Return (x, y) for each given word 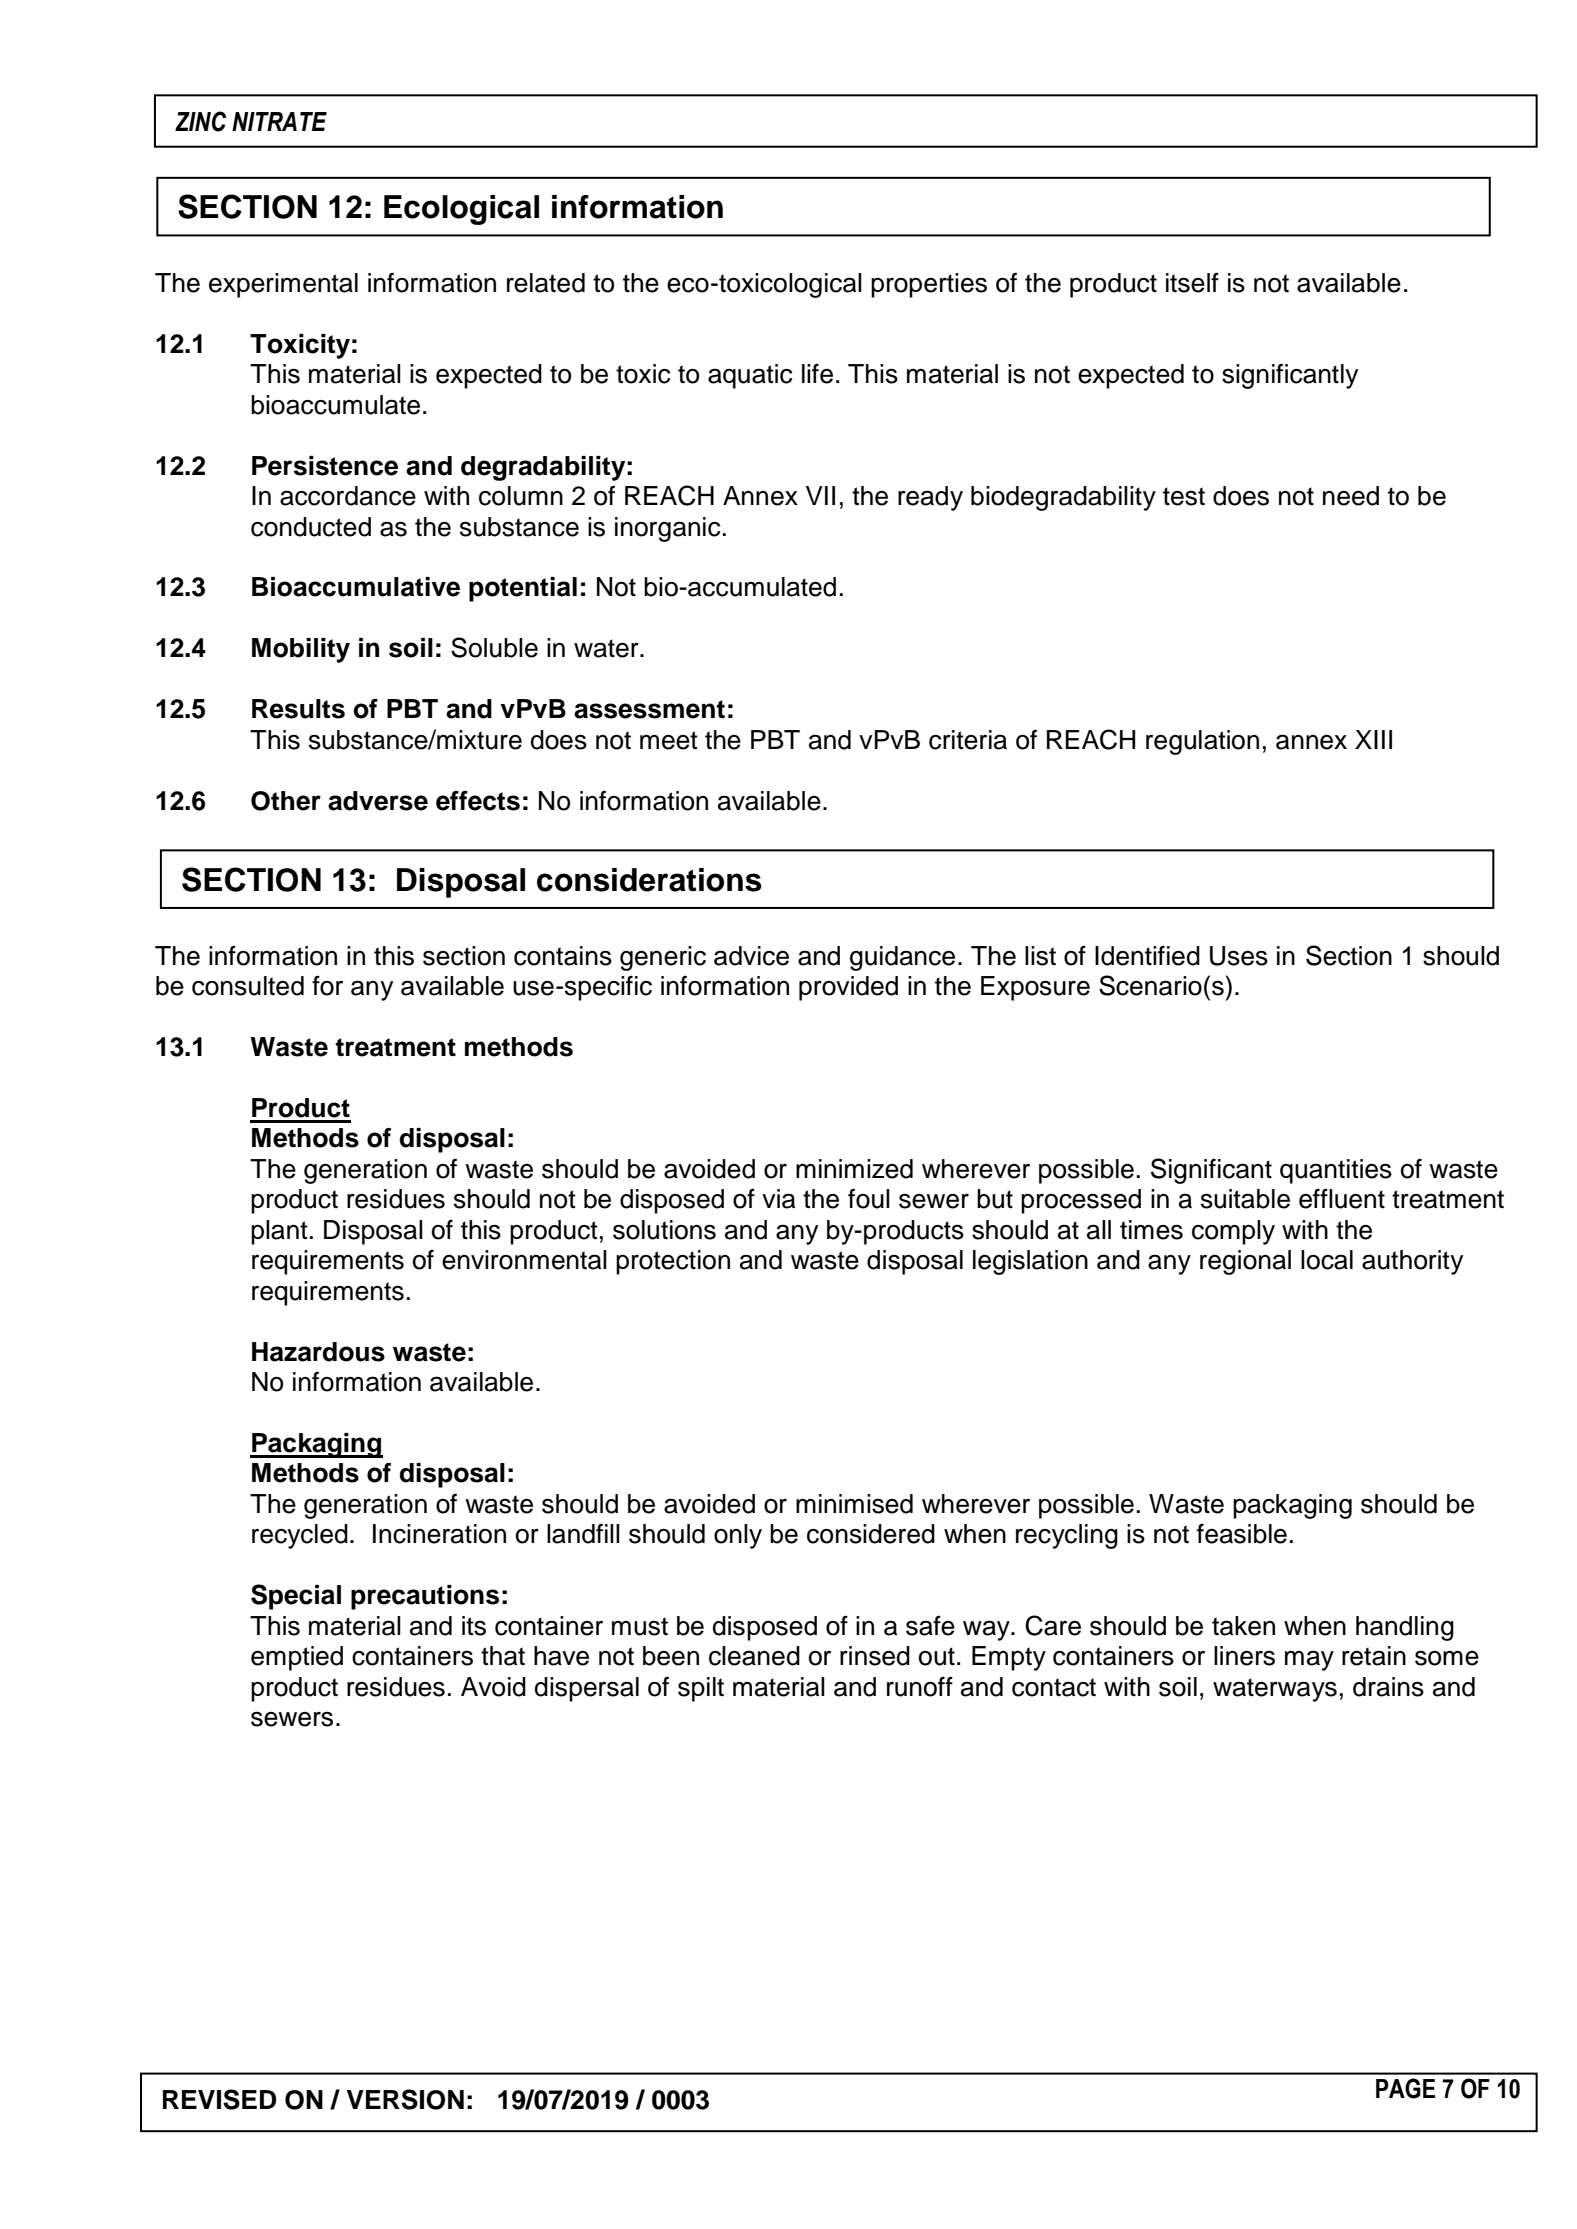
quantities (1336, 1171)
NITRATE (279, 121)
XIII (1373, 739)
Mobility (301, 650)
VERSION (405, 2099)
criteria (968, 740)
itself (1192, 283)
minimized (854, 1169)
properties (929, 285)
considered (871, 1534)
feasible (1242, 1534)
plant (279, 1232)
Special (296, 1597)
